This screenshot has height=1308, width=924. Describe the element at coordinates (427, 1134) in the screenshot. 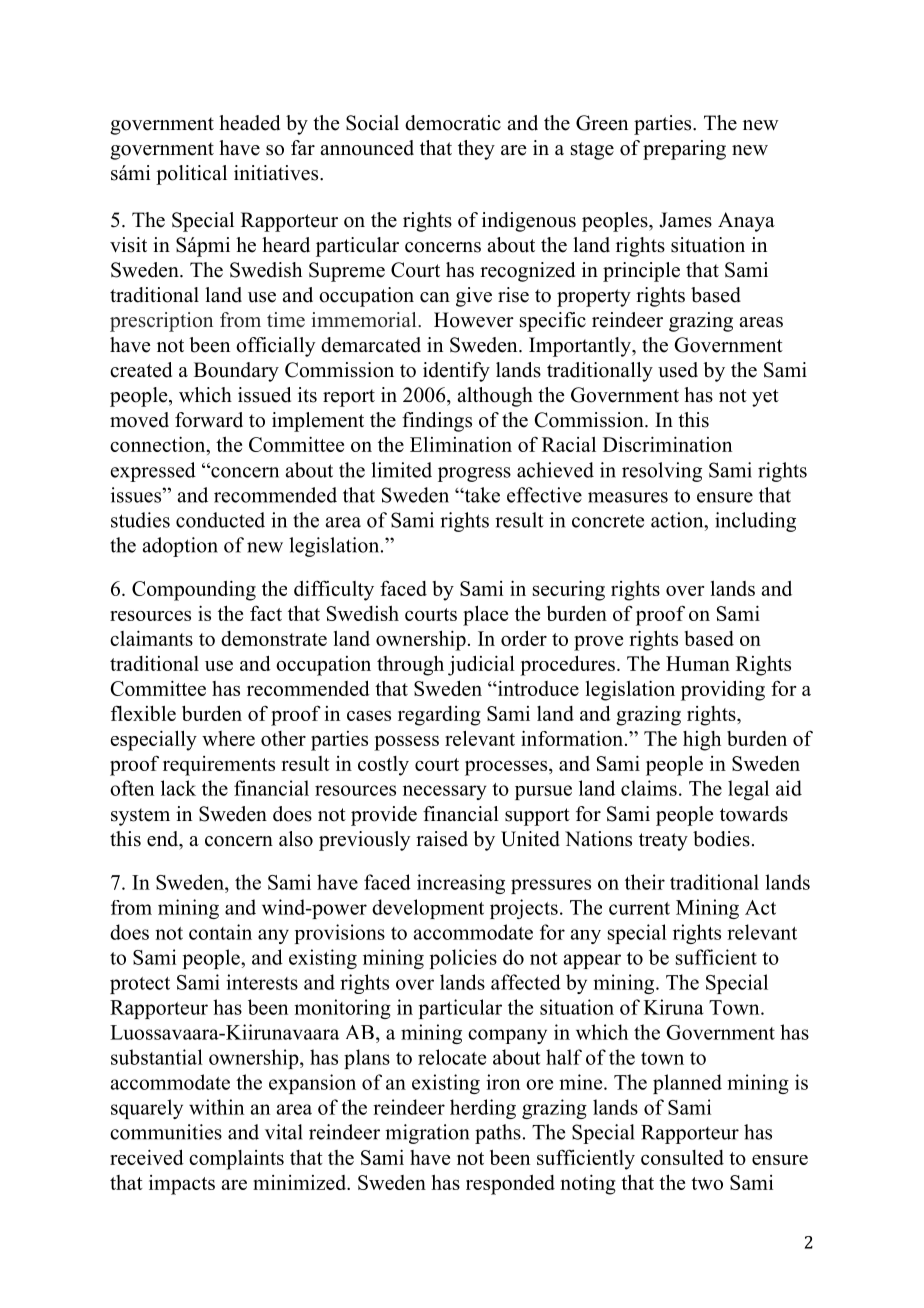

I see `migration` at that location.
